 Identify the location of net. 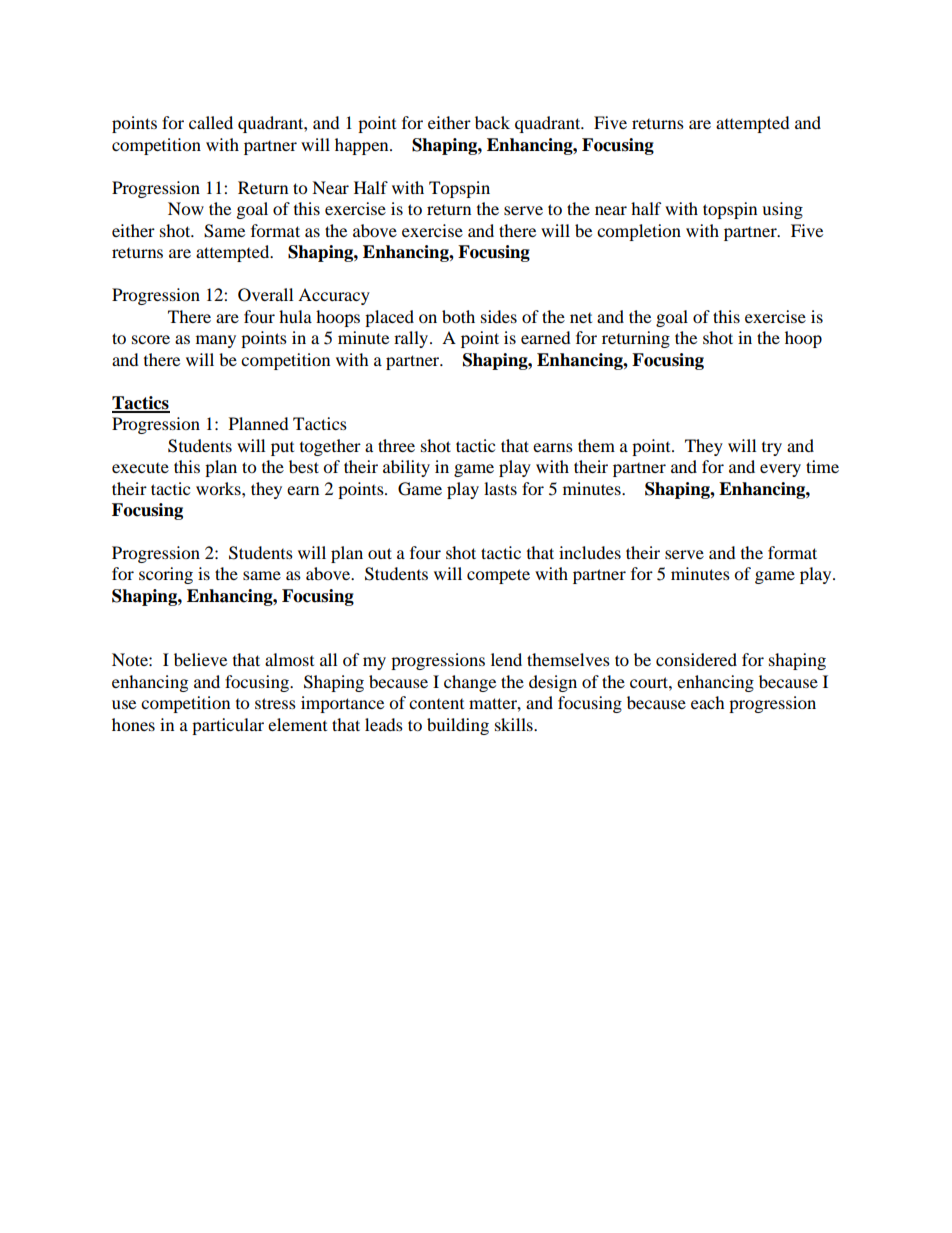
(581, 318).
